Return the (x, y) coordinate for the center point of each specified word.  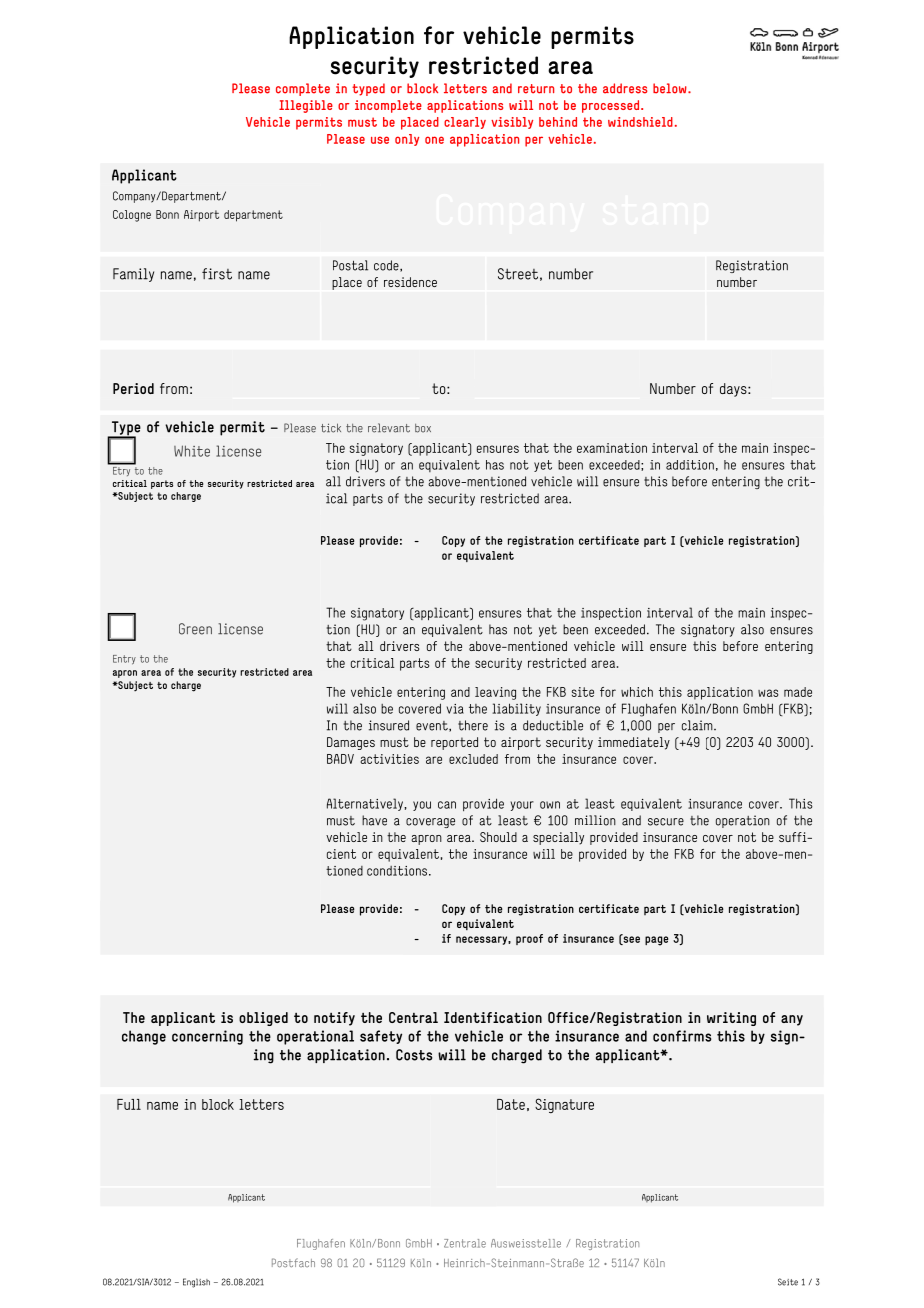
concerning (207, 1037)
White (192, 451)
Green (195, 629)
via (455, 709)
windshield (640, 122)
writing (731, 1019)
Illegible (306, 106)
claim (698, 725)
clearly (465, 123)
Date (511, 1104)
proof (529, 939)
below (671, 88)
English (196, 1283)
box (423, 428)
